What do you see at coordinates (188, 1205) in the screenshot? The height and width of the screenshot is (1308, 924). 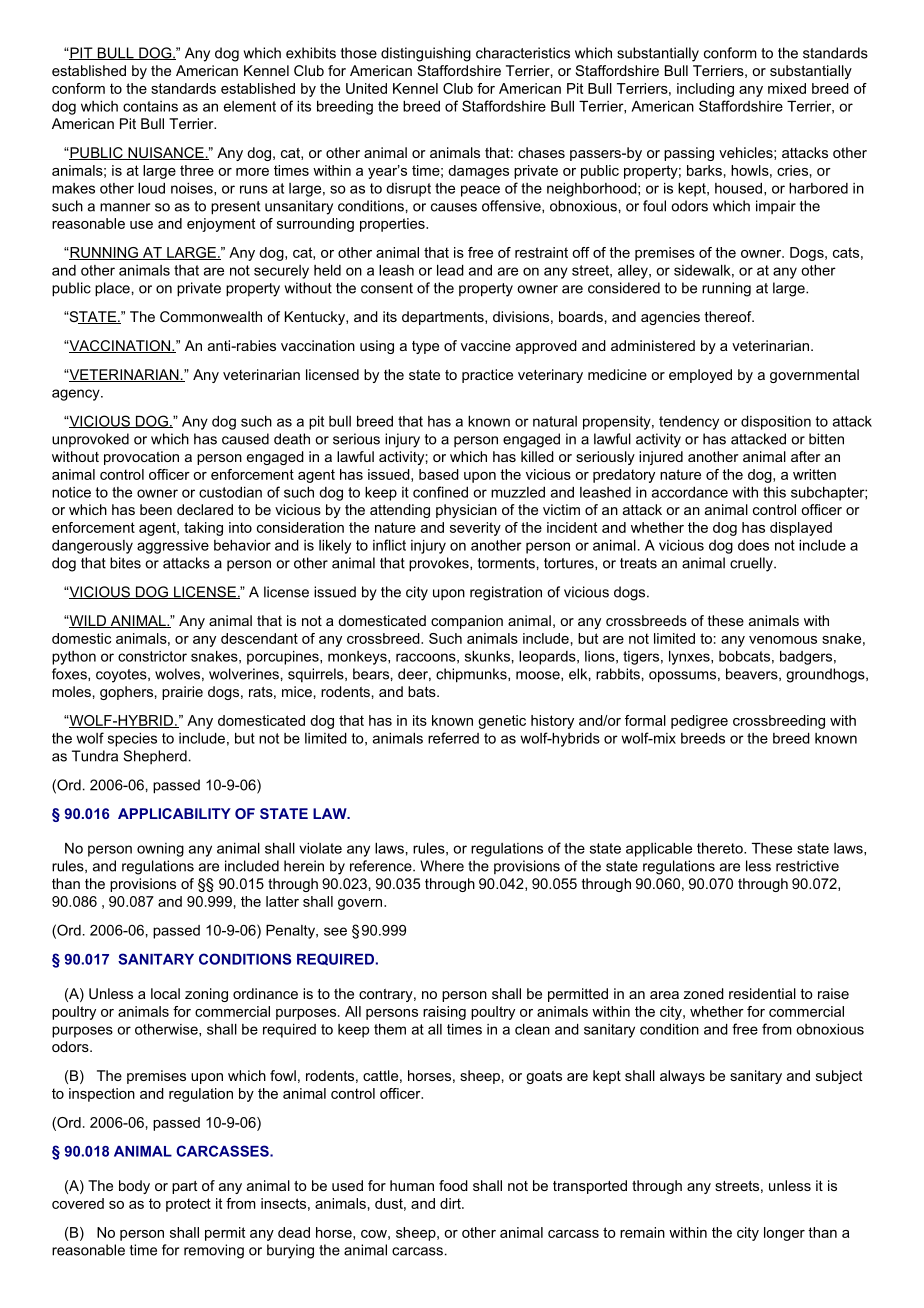 I see `protect` at bounding box center [188, 1205].
